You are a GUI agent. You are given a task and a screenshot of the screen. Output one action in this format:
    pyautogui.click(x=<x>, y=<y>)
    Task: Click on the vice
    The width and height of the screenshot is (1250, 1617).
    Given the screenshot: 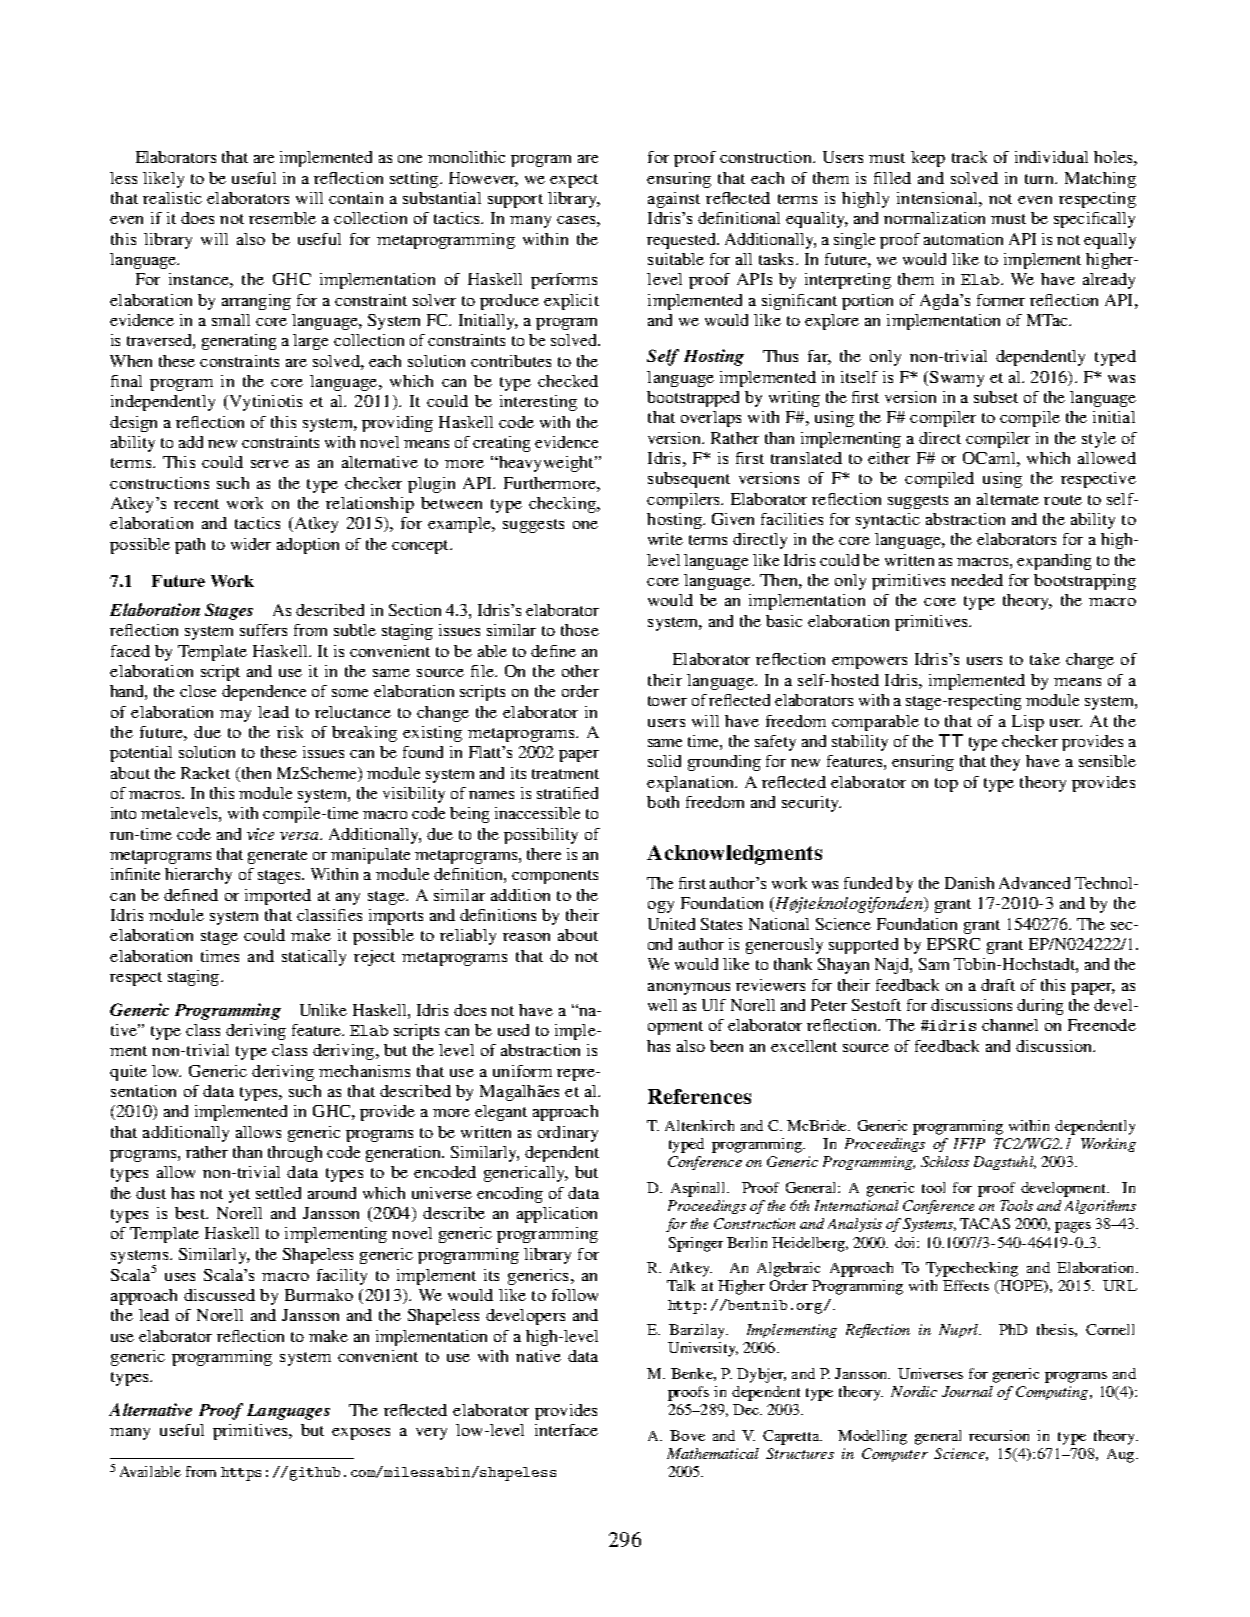 What is the action you would take?
    pyautogui.click(x=260, y=834)
